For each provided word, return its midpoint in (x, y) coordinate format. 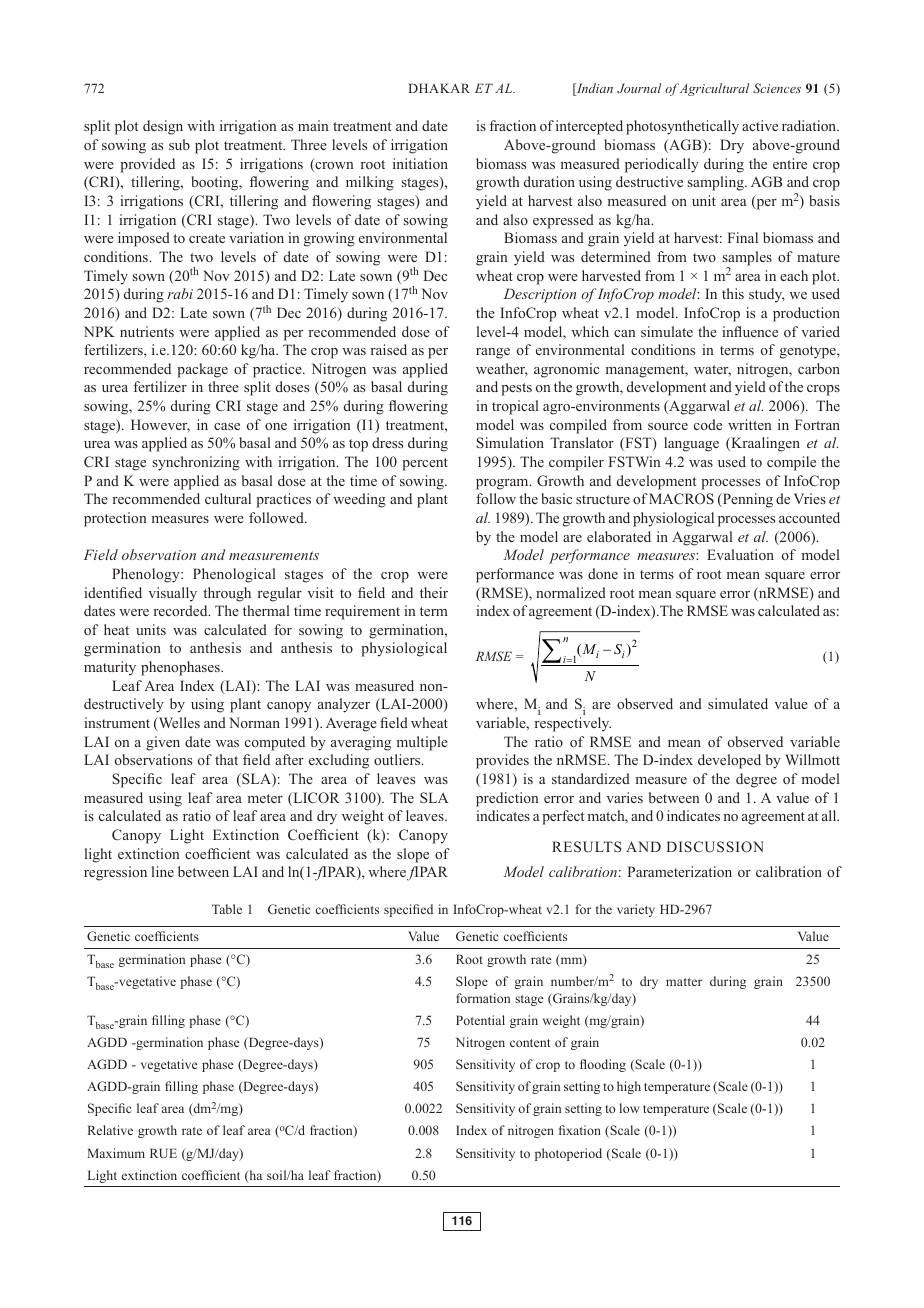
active (760, 125)
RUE (163, 1153)
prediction (507, 799)
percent (425, 464)
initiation (420, 163)
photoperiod (568, 1154)
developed (729, 761)
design (163, 127)
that (226, 759)
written (749, 424)
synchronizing (196, 463)
